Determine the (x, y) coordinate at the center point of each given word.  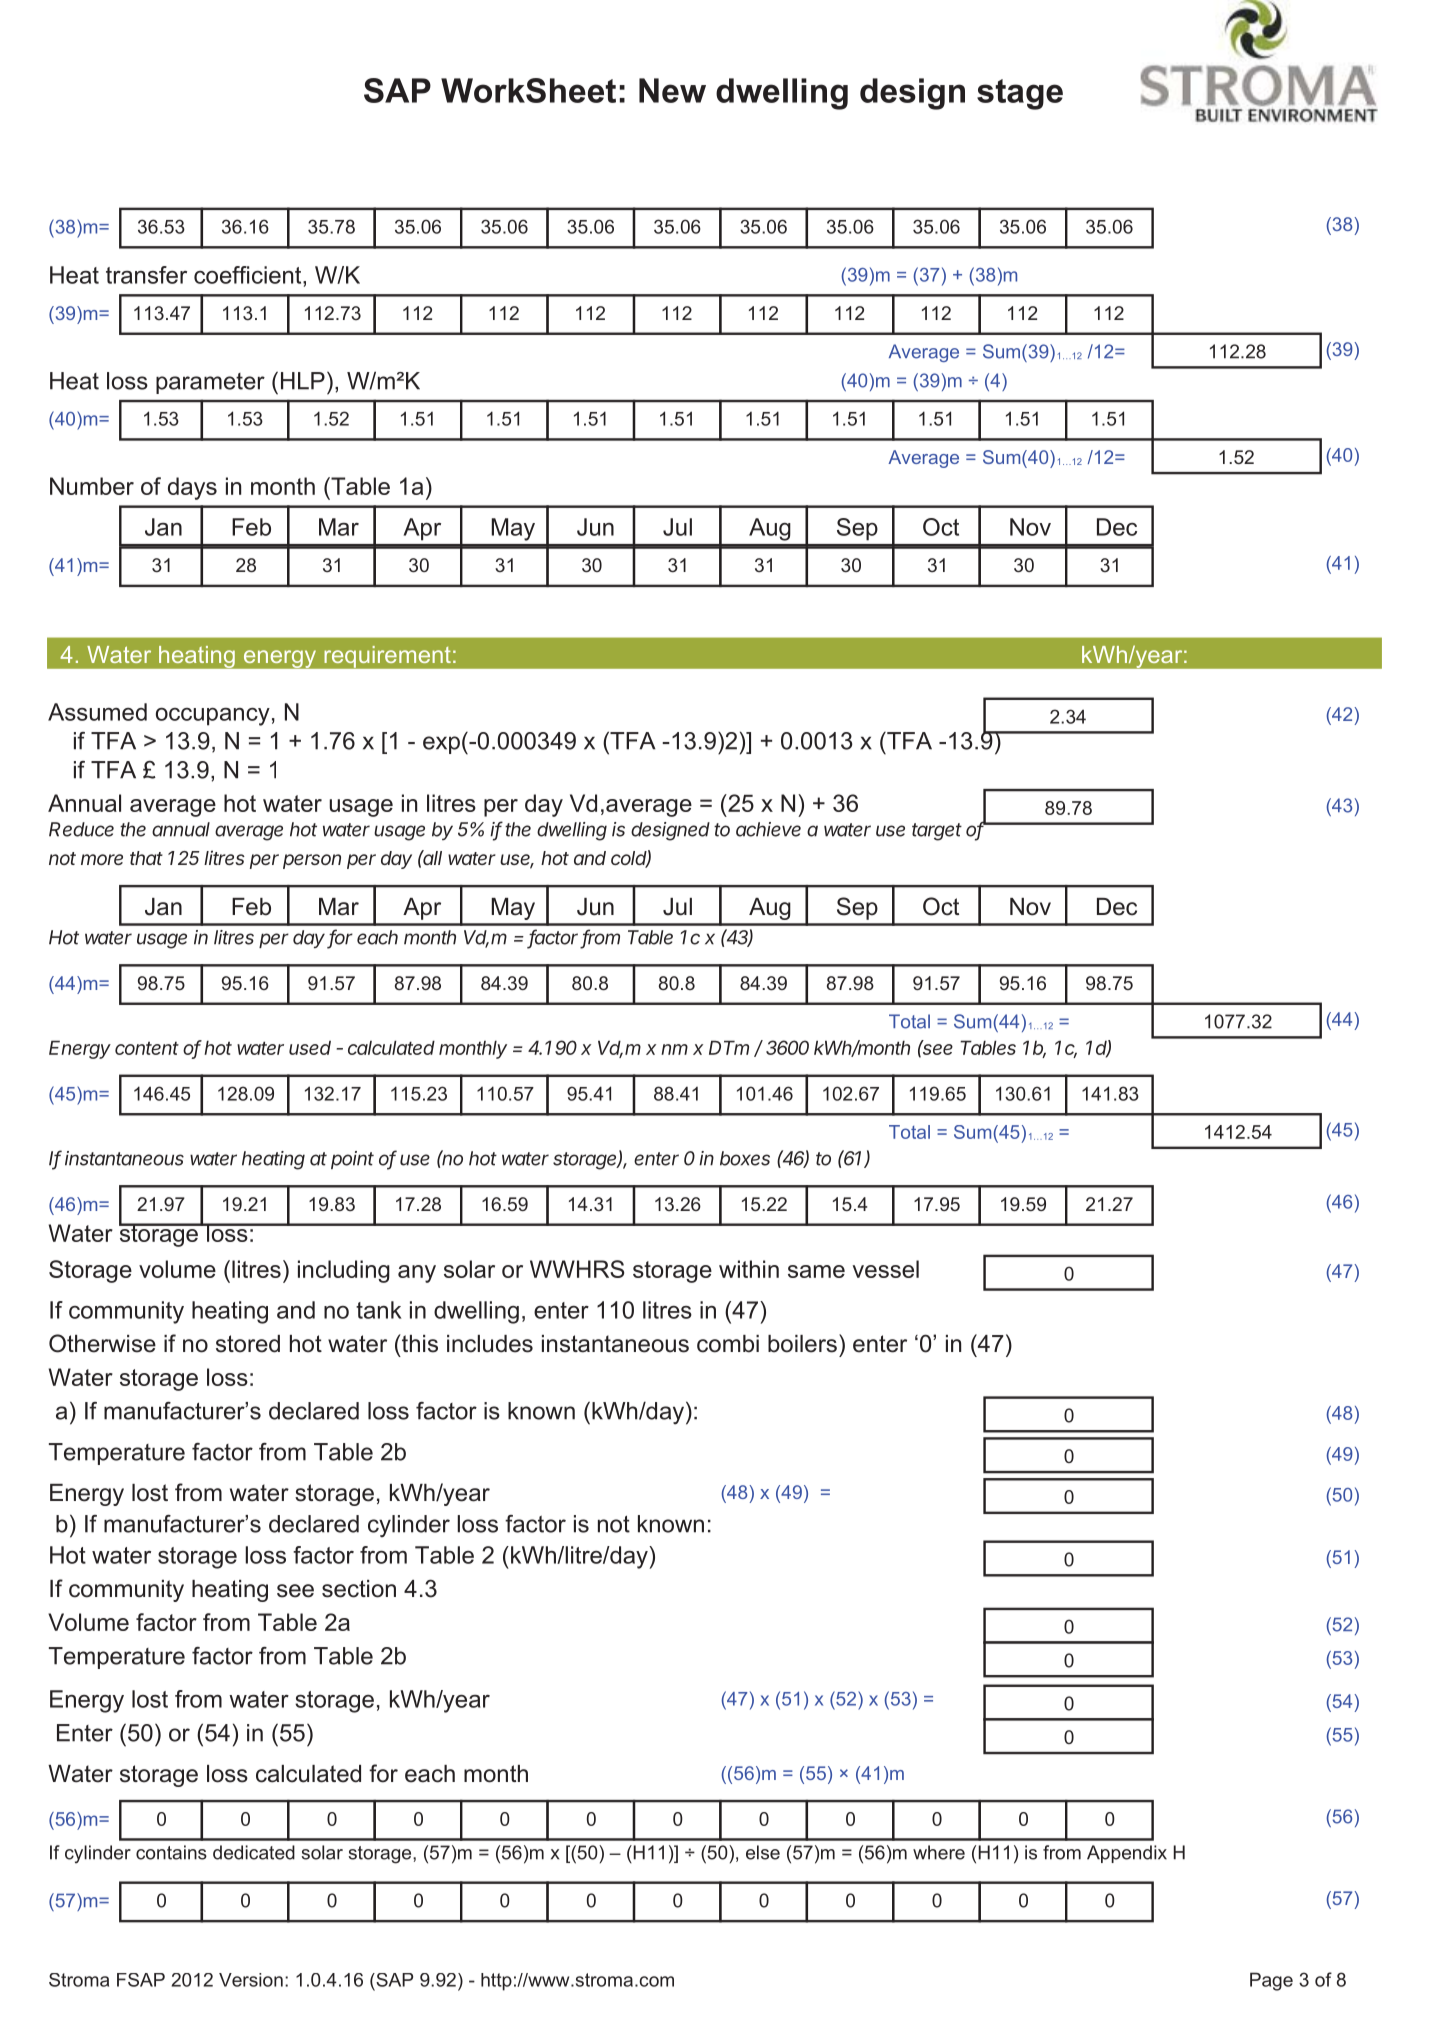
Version (251, 1980)
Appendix (1127, 1854)
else (763, 1852)
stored (248, 1344)
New (672, 90)
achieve (768, 829)
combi (728, 1344)
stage (1020, 94)
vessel (886, 1269)
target (937, 832)
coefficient (249, 275)
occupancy (213, 717)
